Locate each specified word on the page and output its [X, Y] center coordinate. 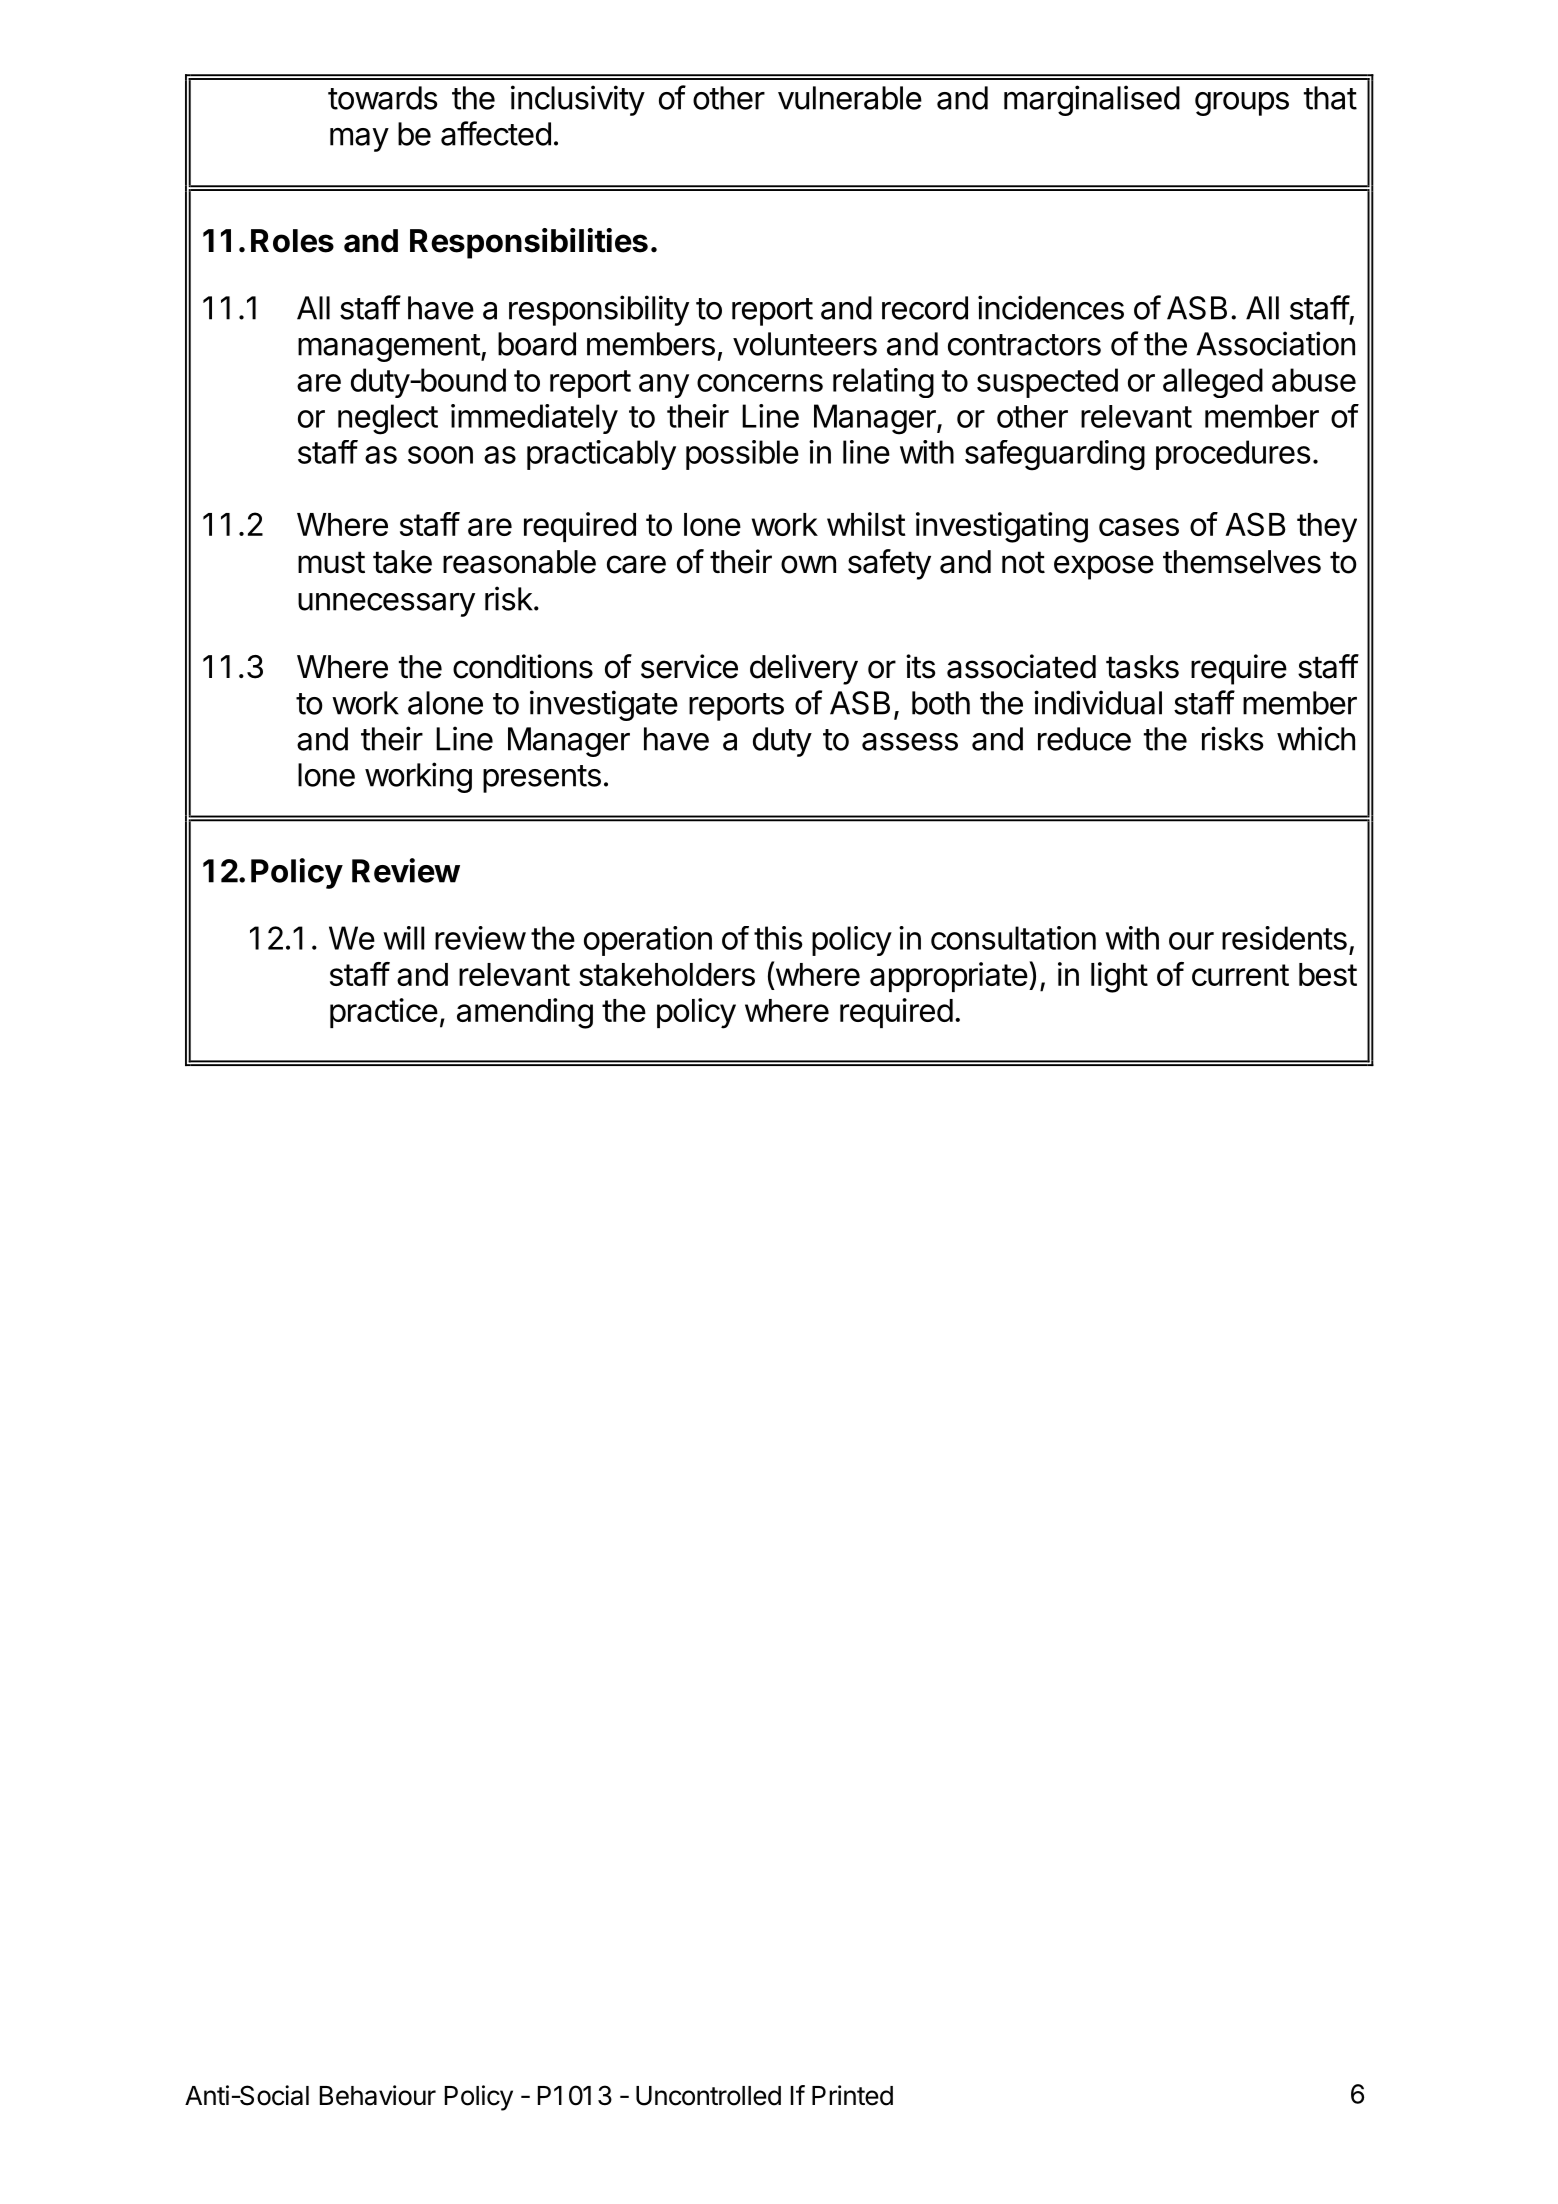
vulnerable [850, 98]
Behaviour [378, 2095]
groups [1242, 104]
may [359, 140]
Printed [852, 2095]
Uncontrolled [708, 2096]
